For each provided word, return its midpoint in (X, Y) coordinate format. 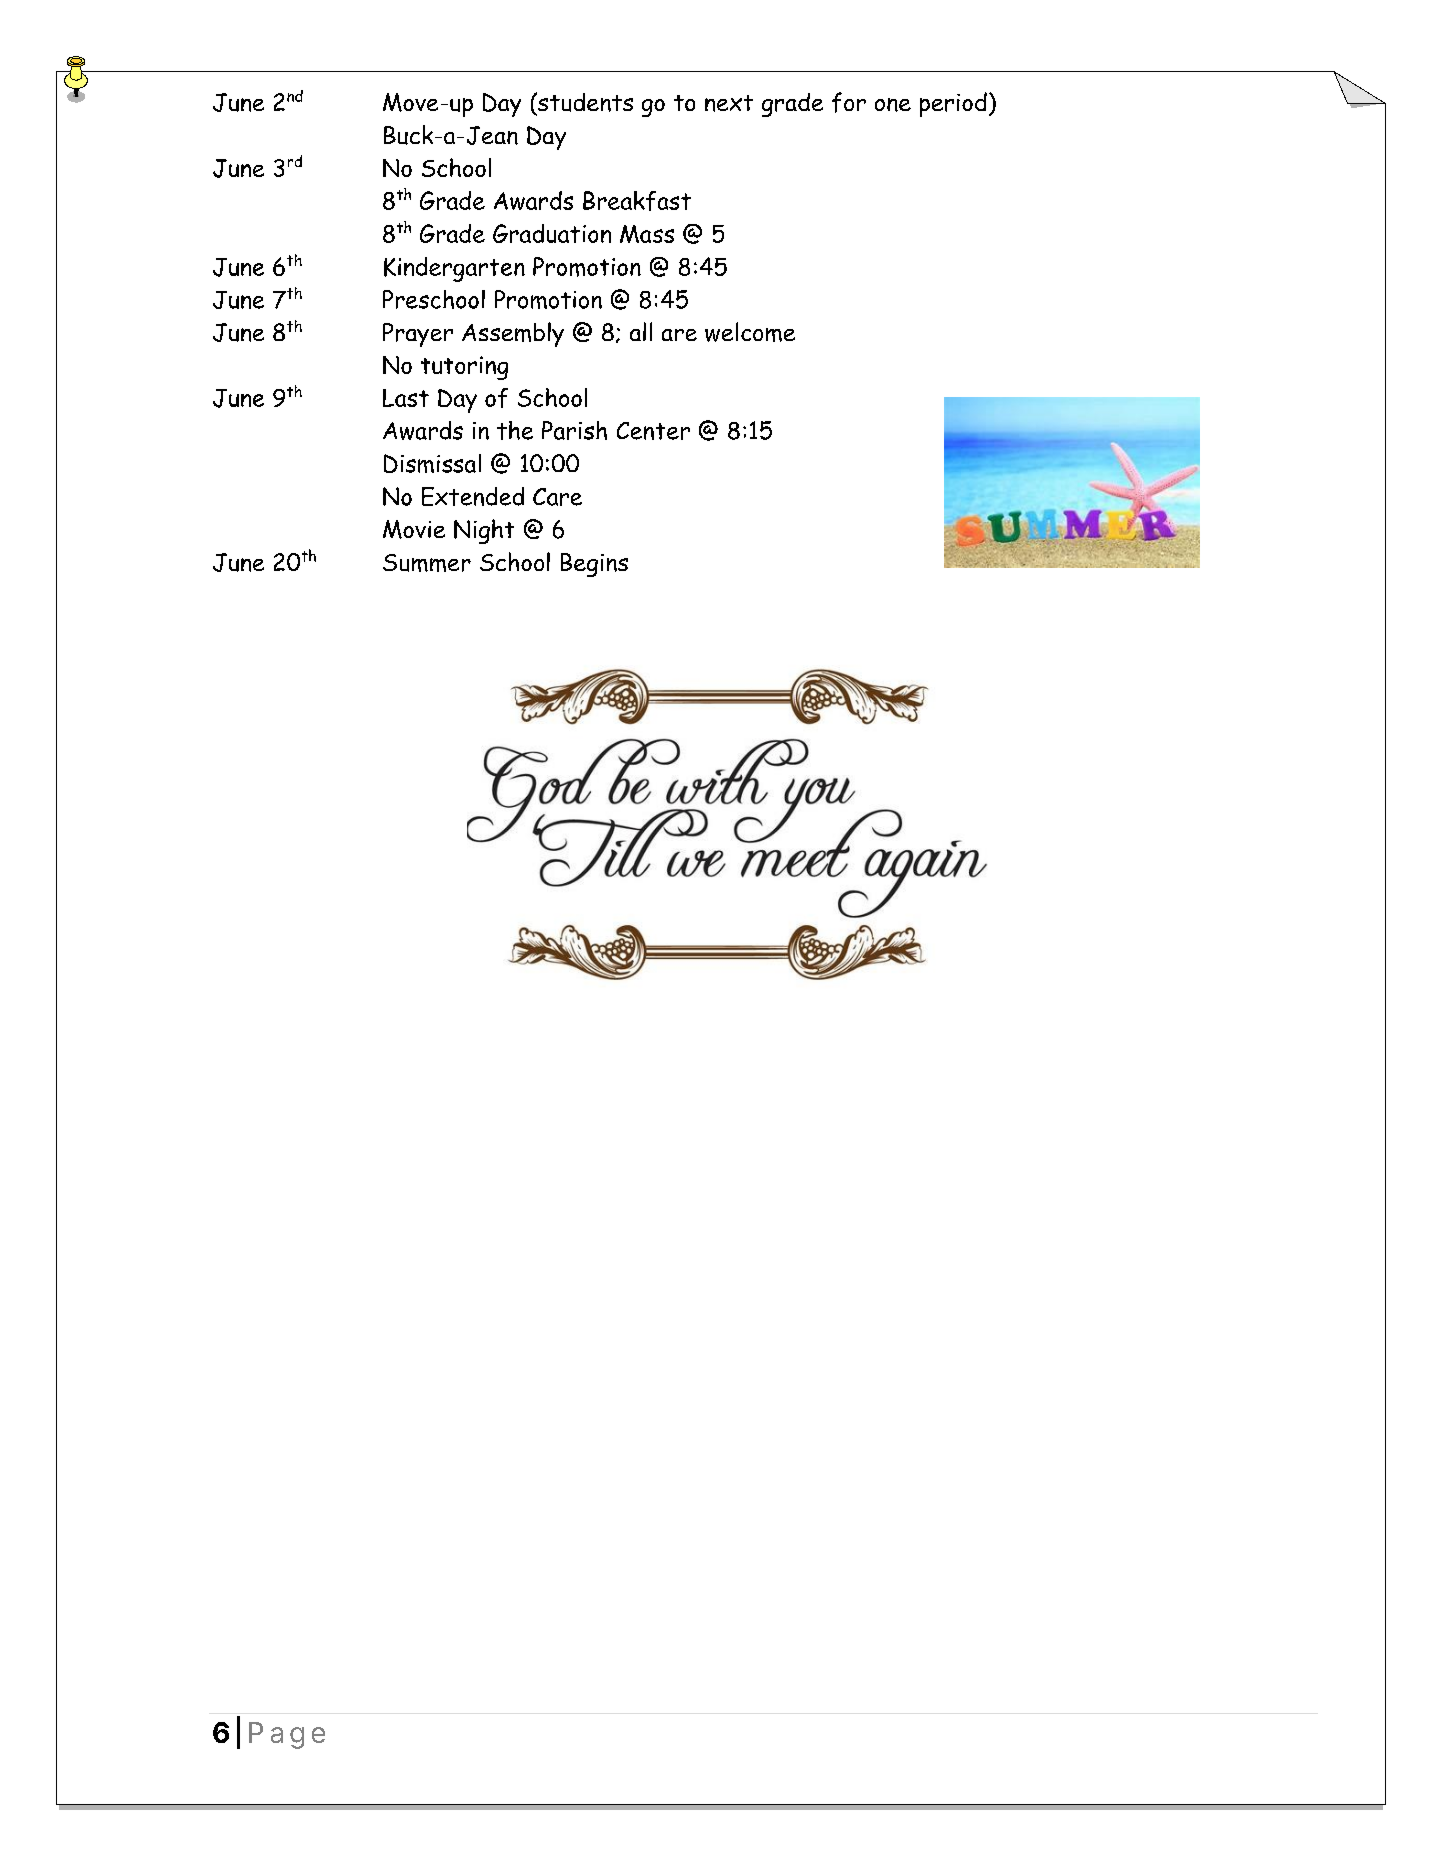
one (893, 105)
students (584, 102)
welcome (750, 332)
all (641, 331)
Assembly (513, 334)
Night (484, 531)
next (729, 103)
